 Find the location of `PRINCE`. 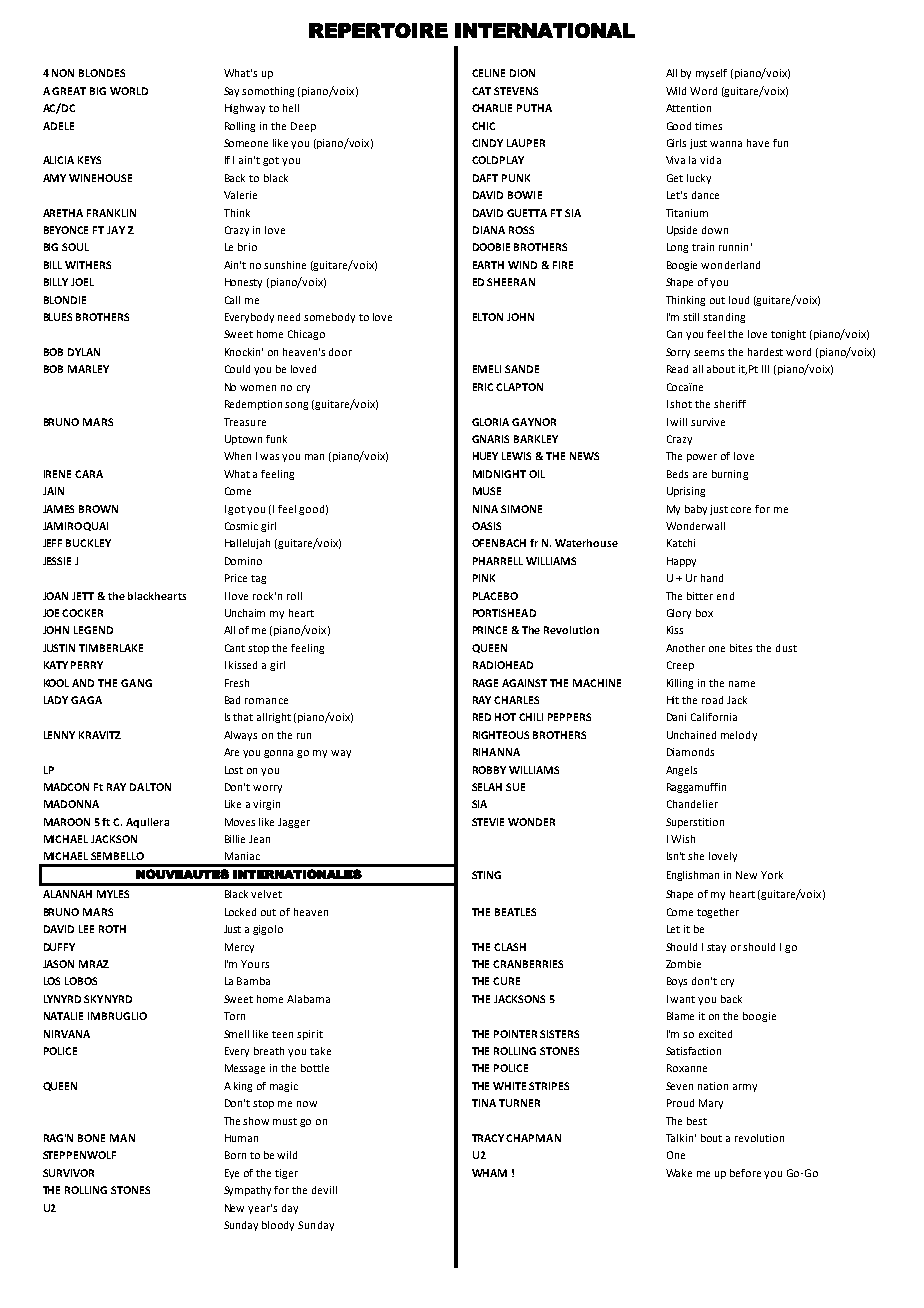

PRINCE is located at coordinates (490, 630).
